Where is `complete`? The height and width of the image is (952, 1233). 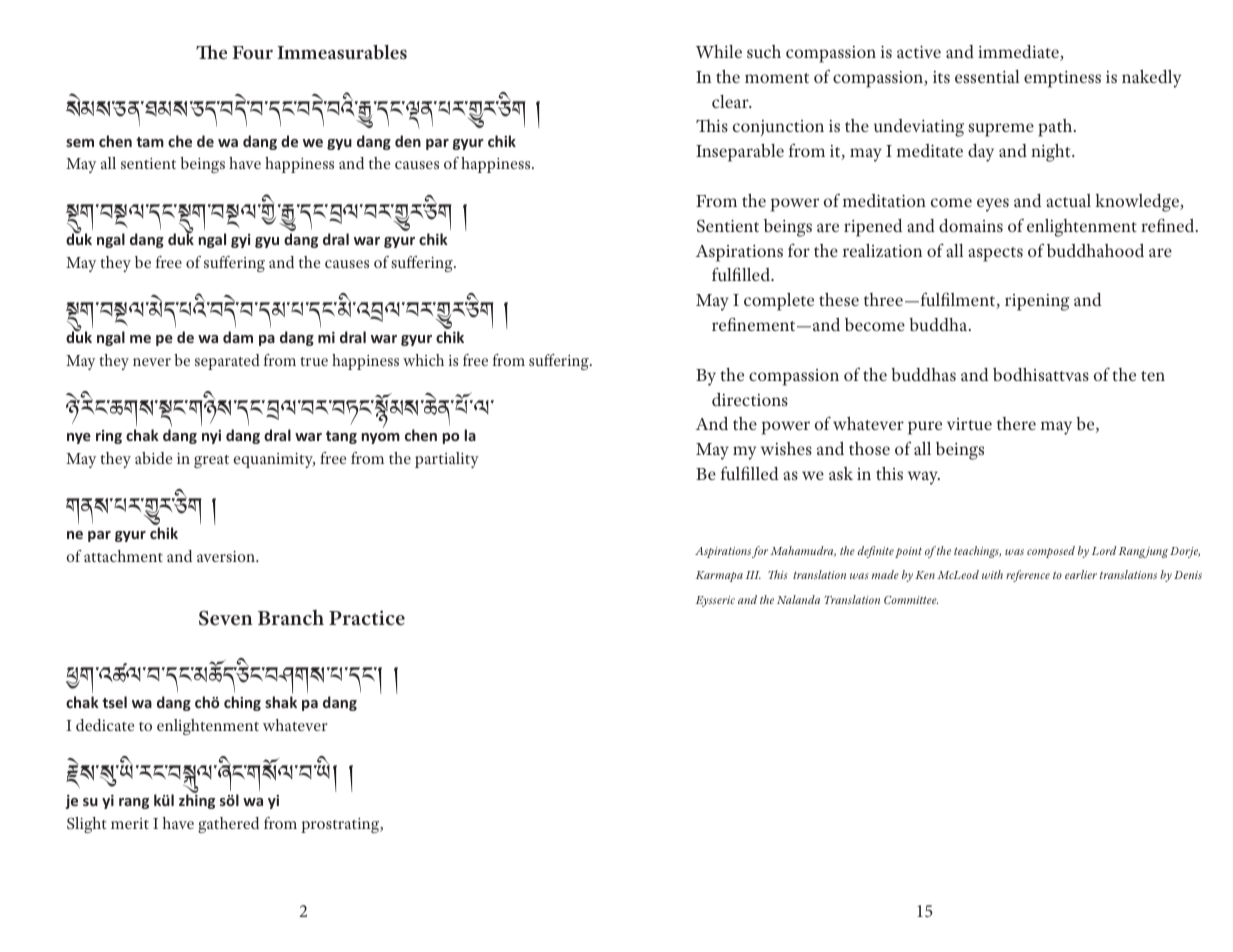
complete is located at coordinates (779, 301).
